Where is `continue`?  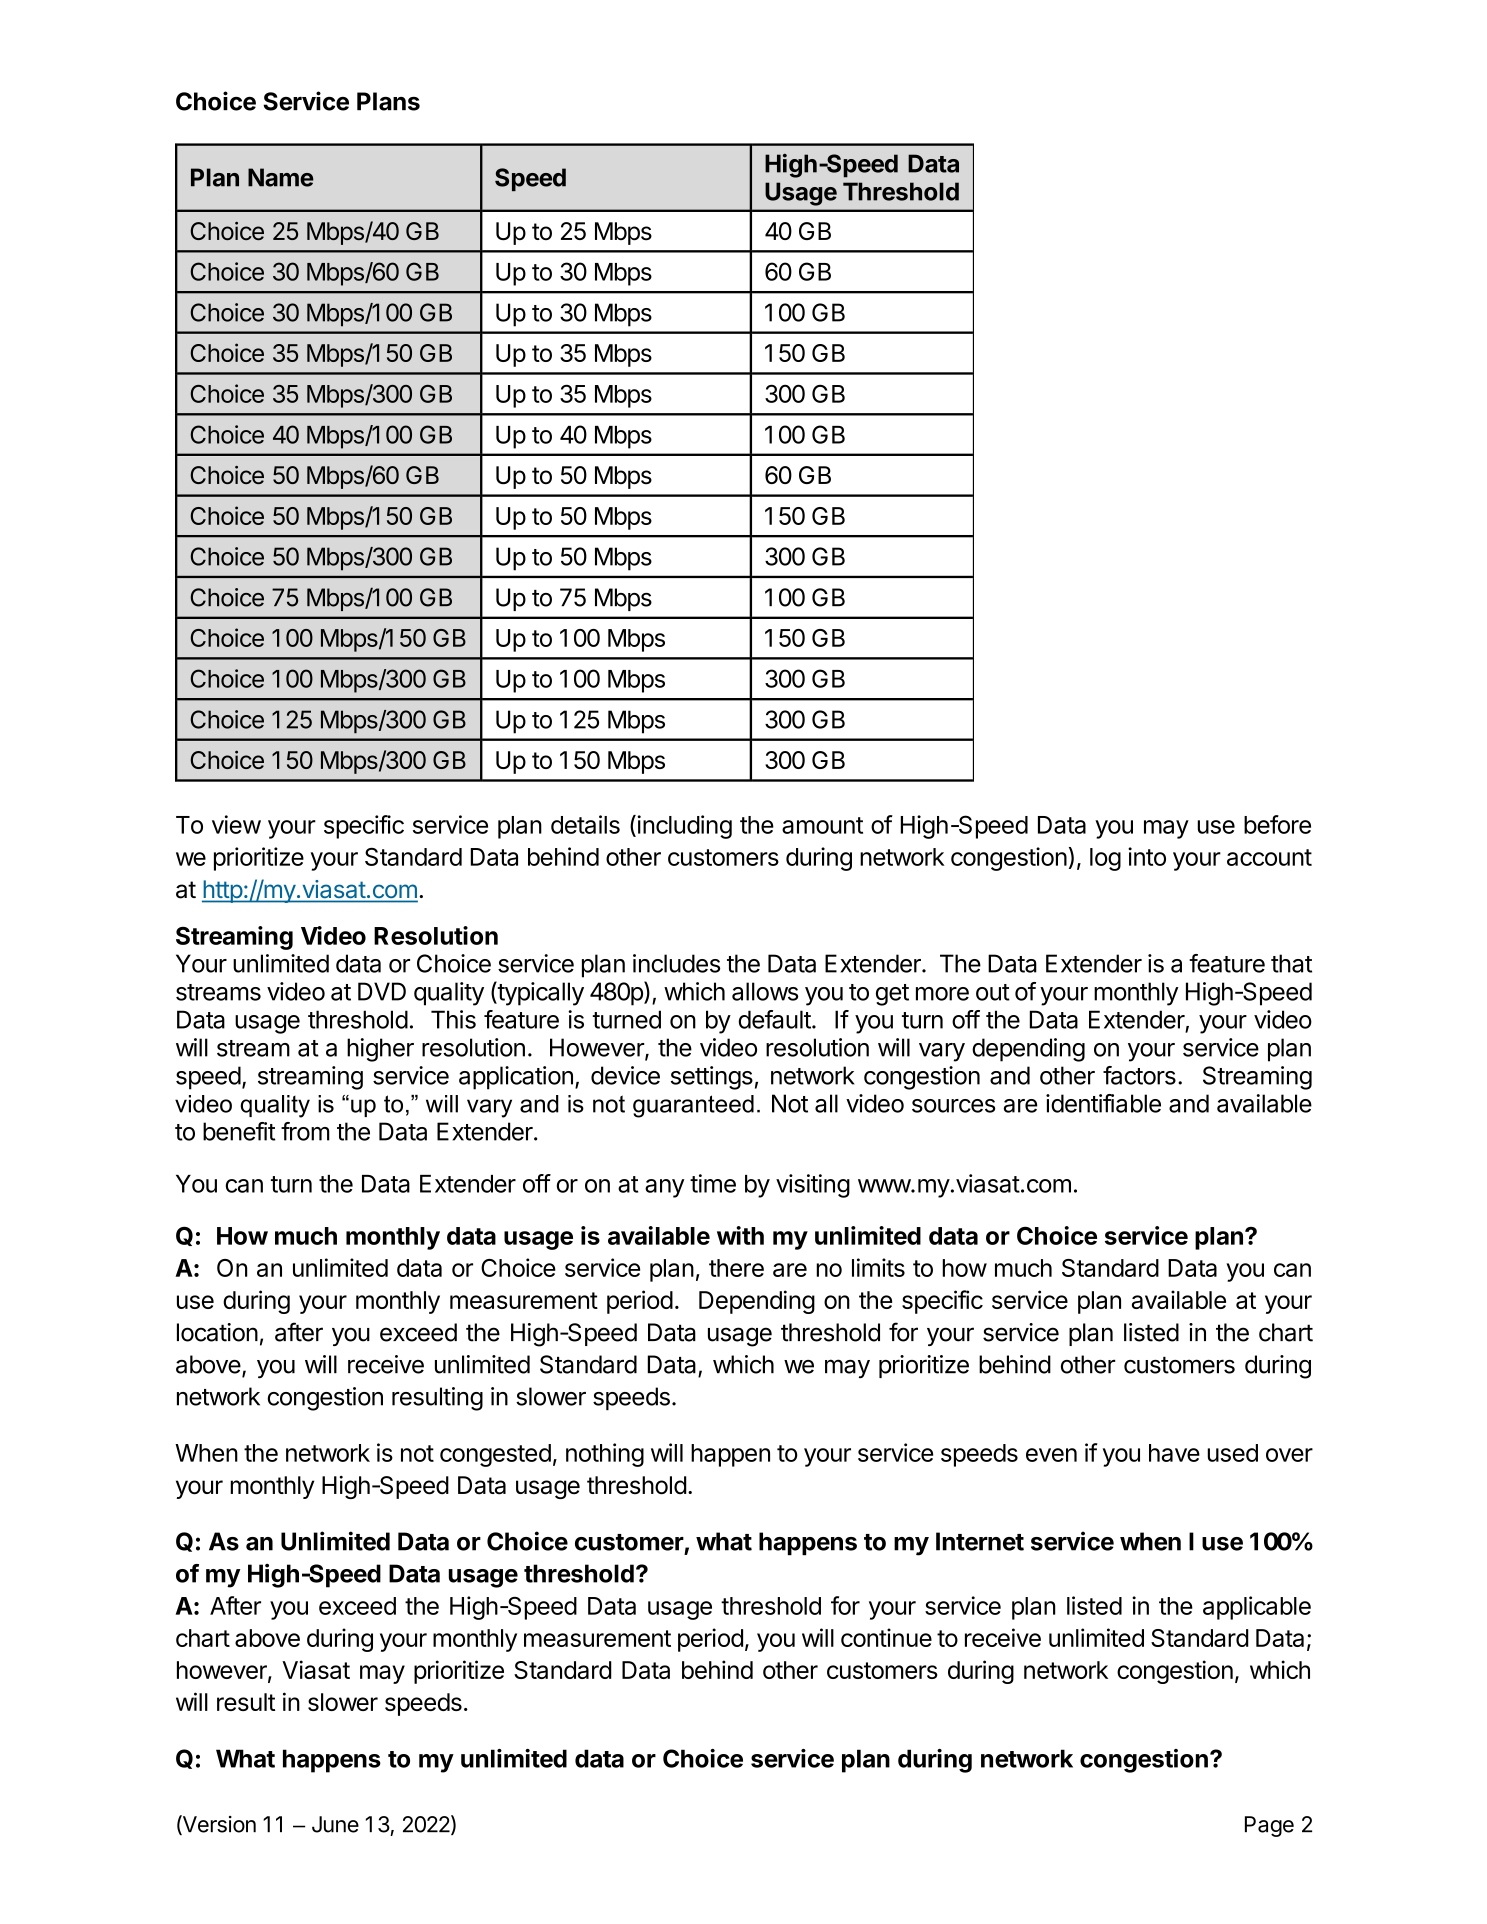
continue is located at coordinates (886, 1637).
